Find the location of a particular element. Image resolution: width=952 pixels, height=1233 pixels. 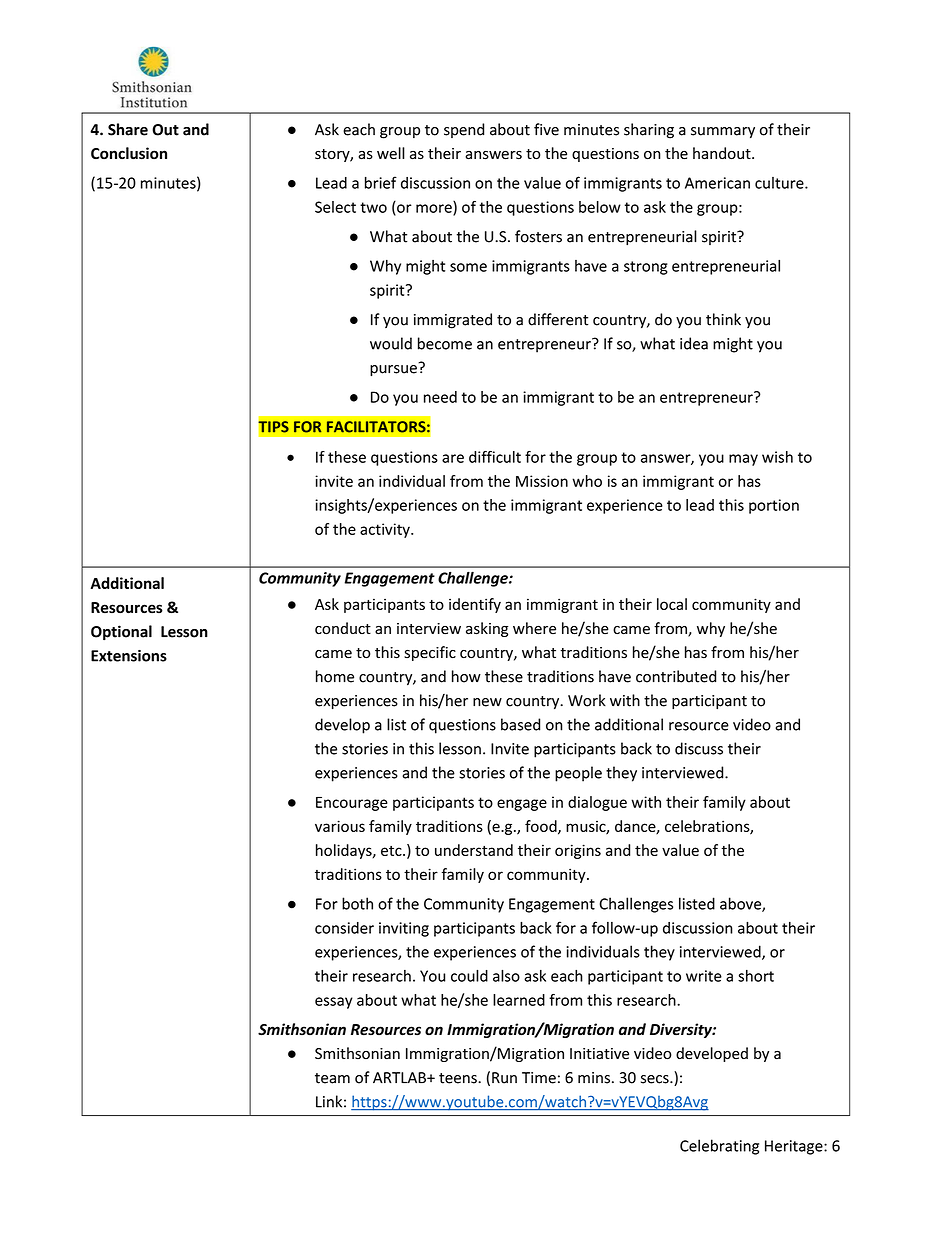

team is located at coordinates (332, 1078).
